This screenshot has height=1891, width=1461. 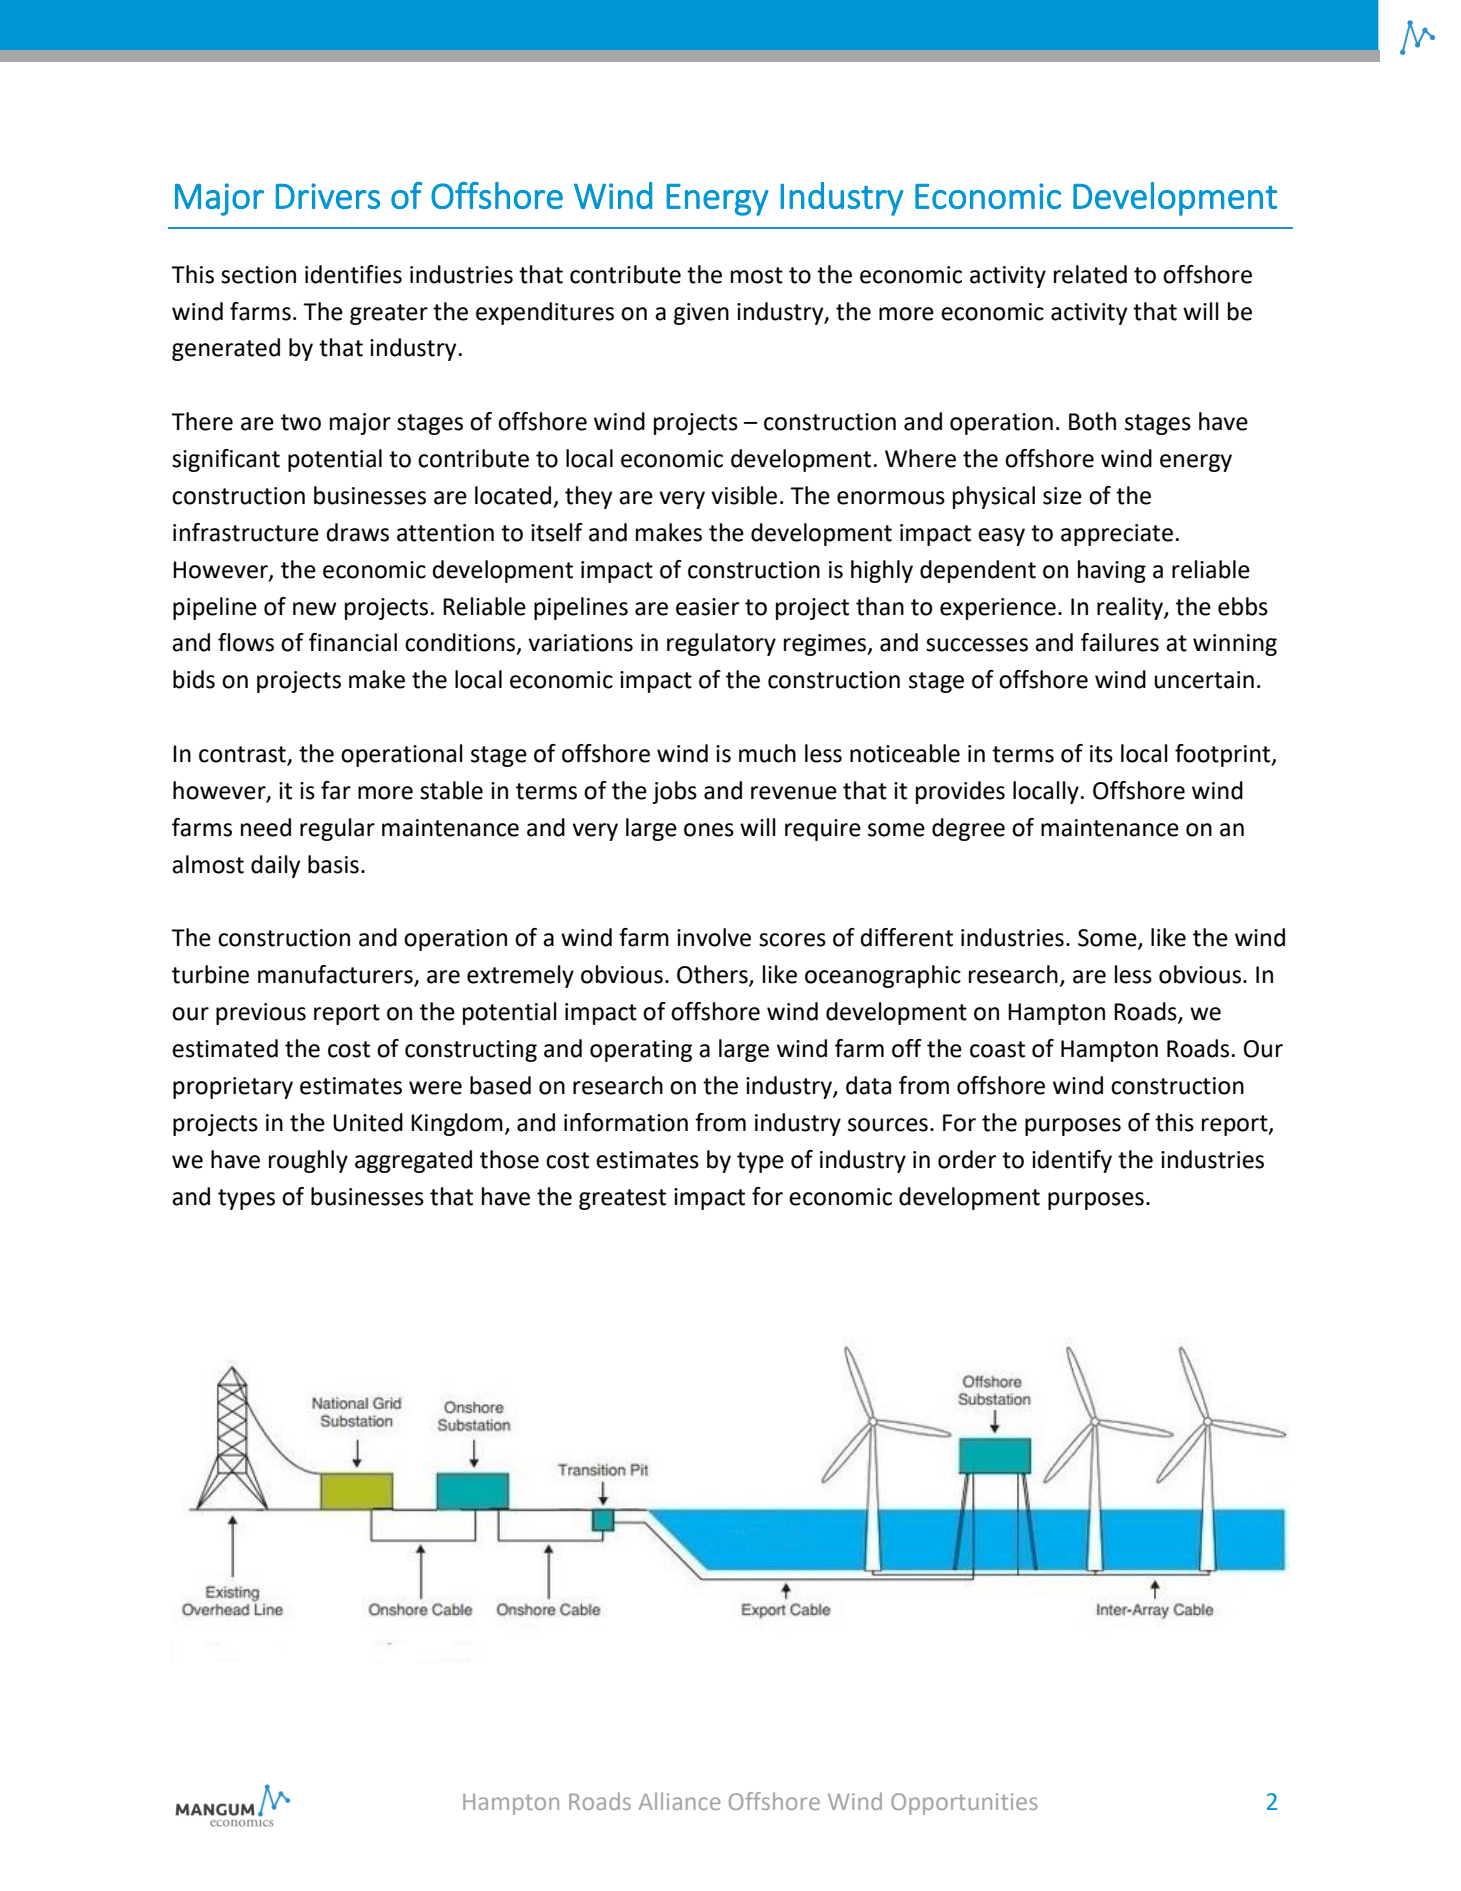 What do you see at coordinates (713, 975) in the screenshot?
I see `Others` at bounding box center [713, 975].
